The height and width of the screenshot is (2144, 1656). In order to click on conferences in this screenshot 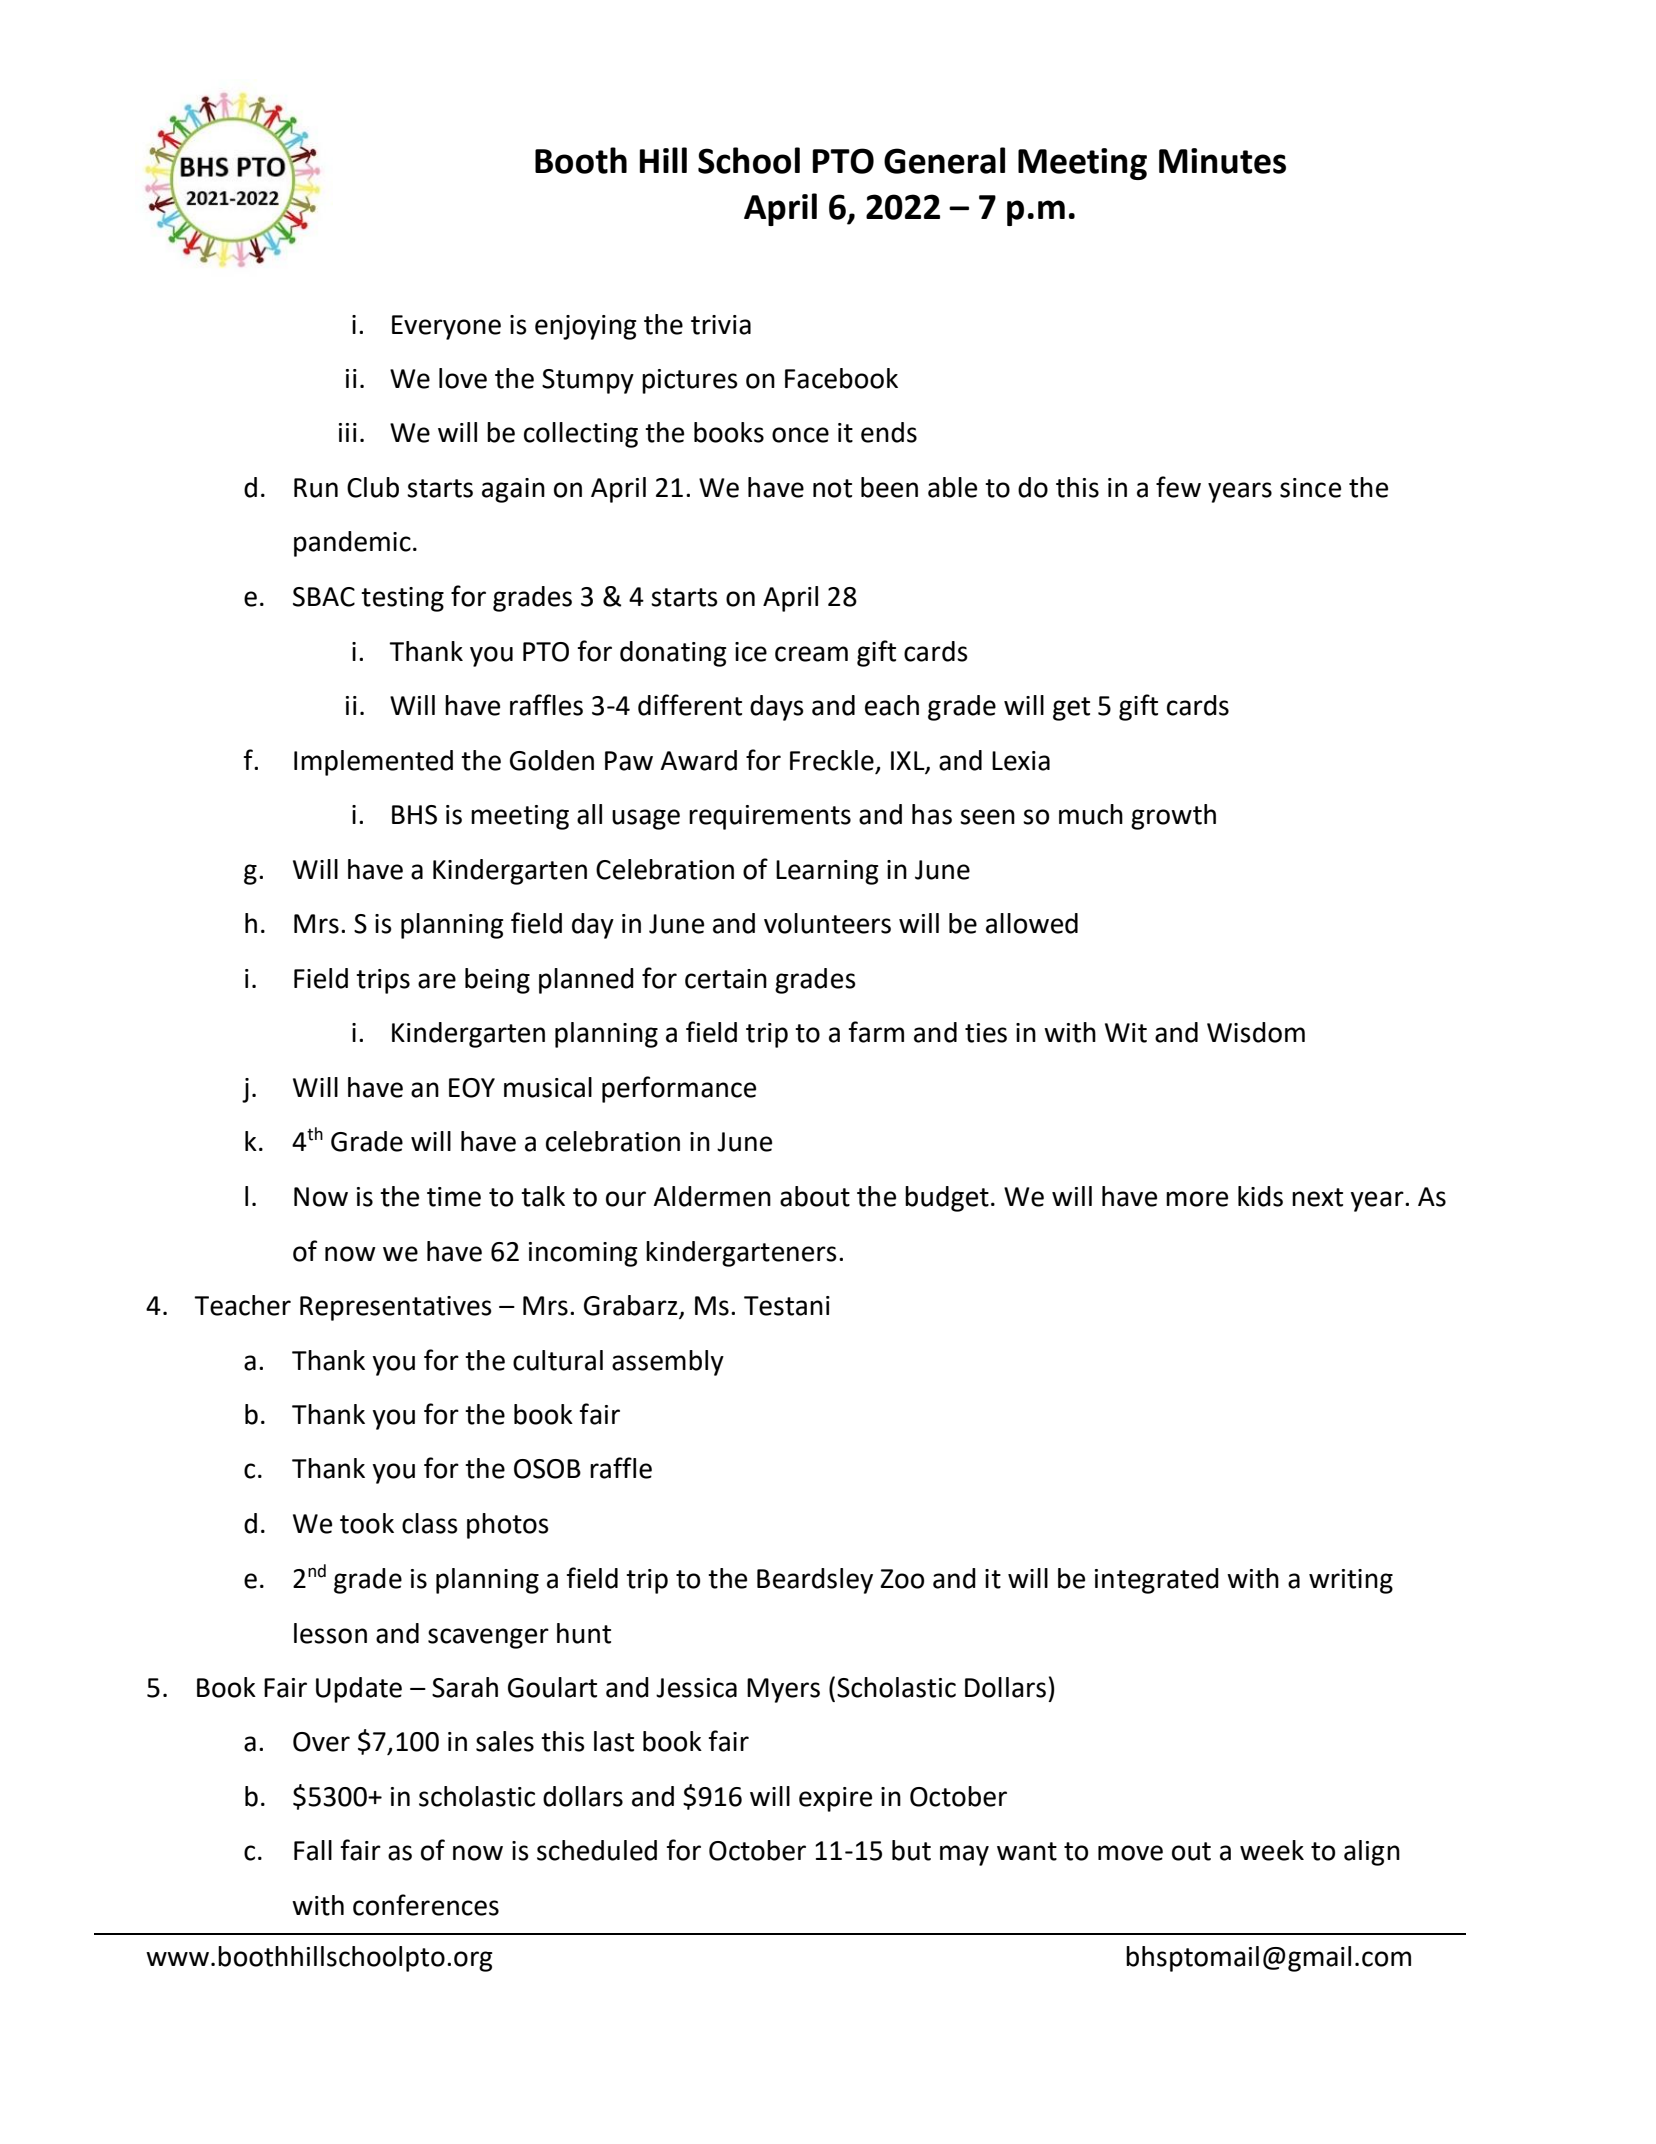, I will do `click(426, 1905)`.
